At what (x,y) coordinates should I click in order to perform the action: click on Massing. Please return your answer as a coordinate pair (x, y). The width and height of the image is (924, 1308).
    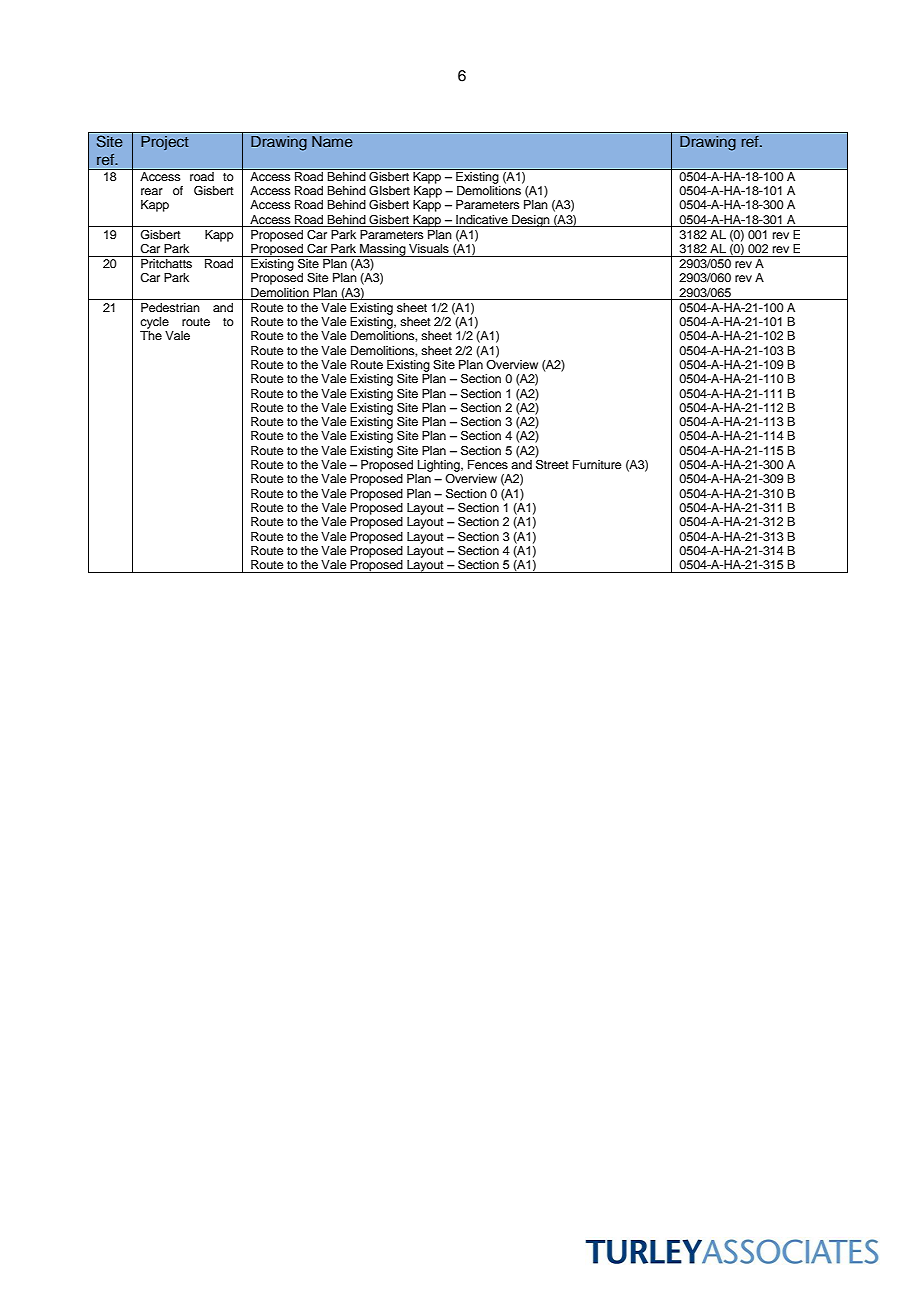
    Looking at the image, I should click on (383, 250).
